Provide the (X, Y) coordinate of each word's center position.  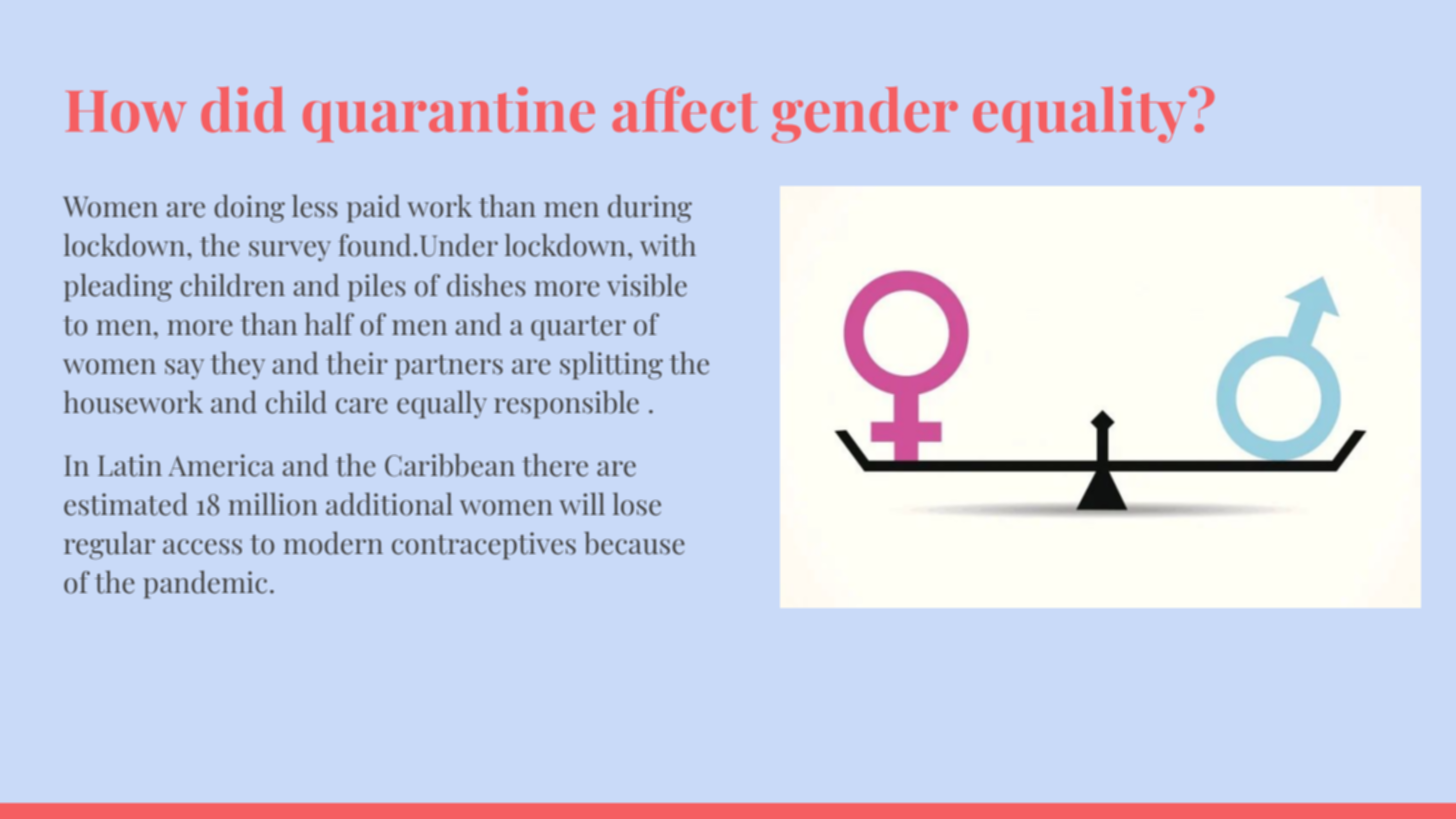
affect (685, 109)
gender (865, 115)
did (243, 110)
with (668, 245)
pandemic (205, 584)
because (634, 543)
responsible (566, 404)
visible (647, 285)
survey (290, 251)
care (362, 406)
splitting (611, 365)
